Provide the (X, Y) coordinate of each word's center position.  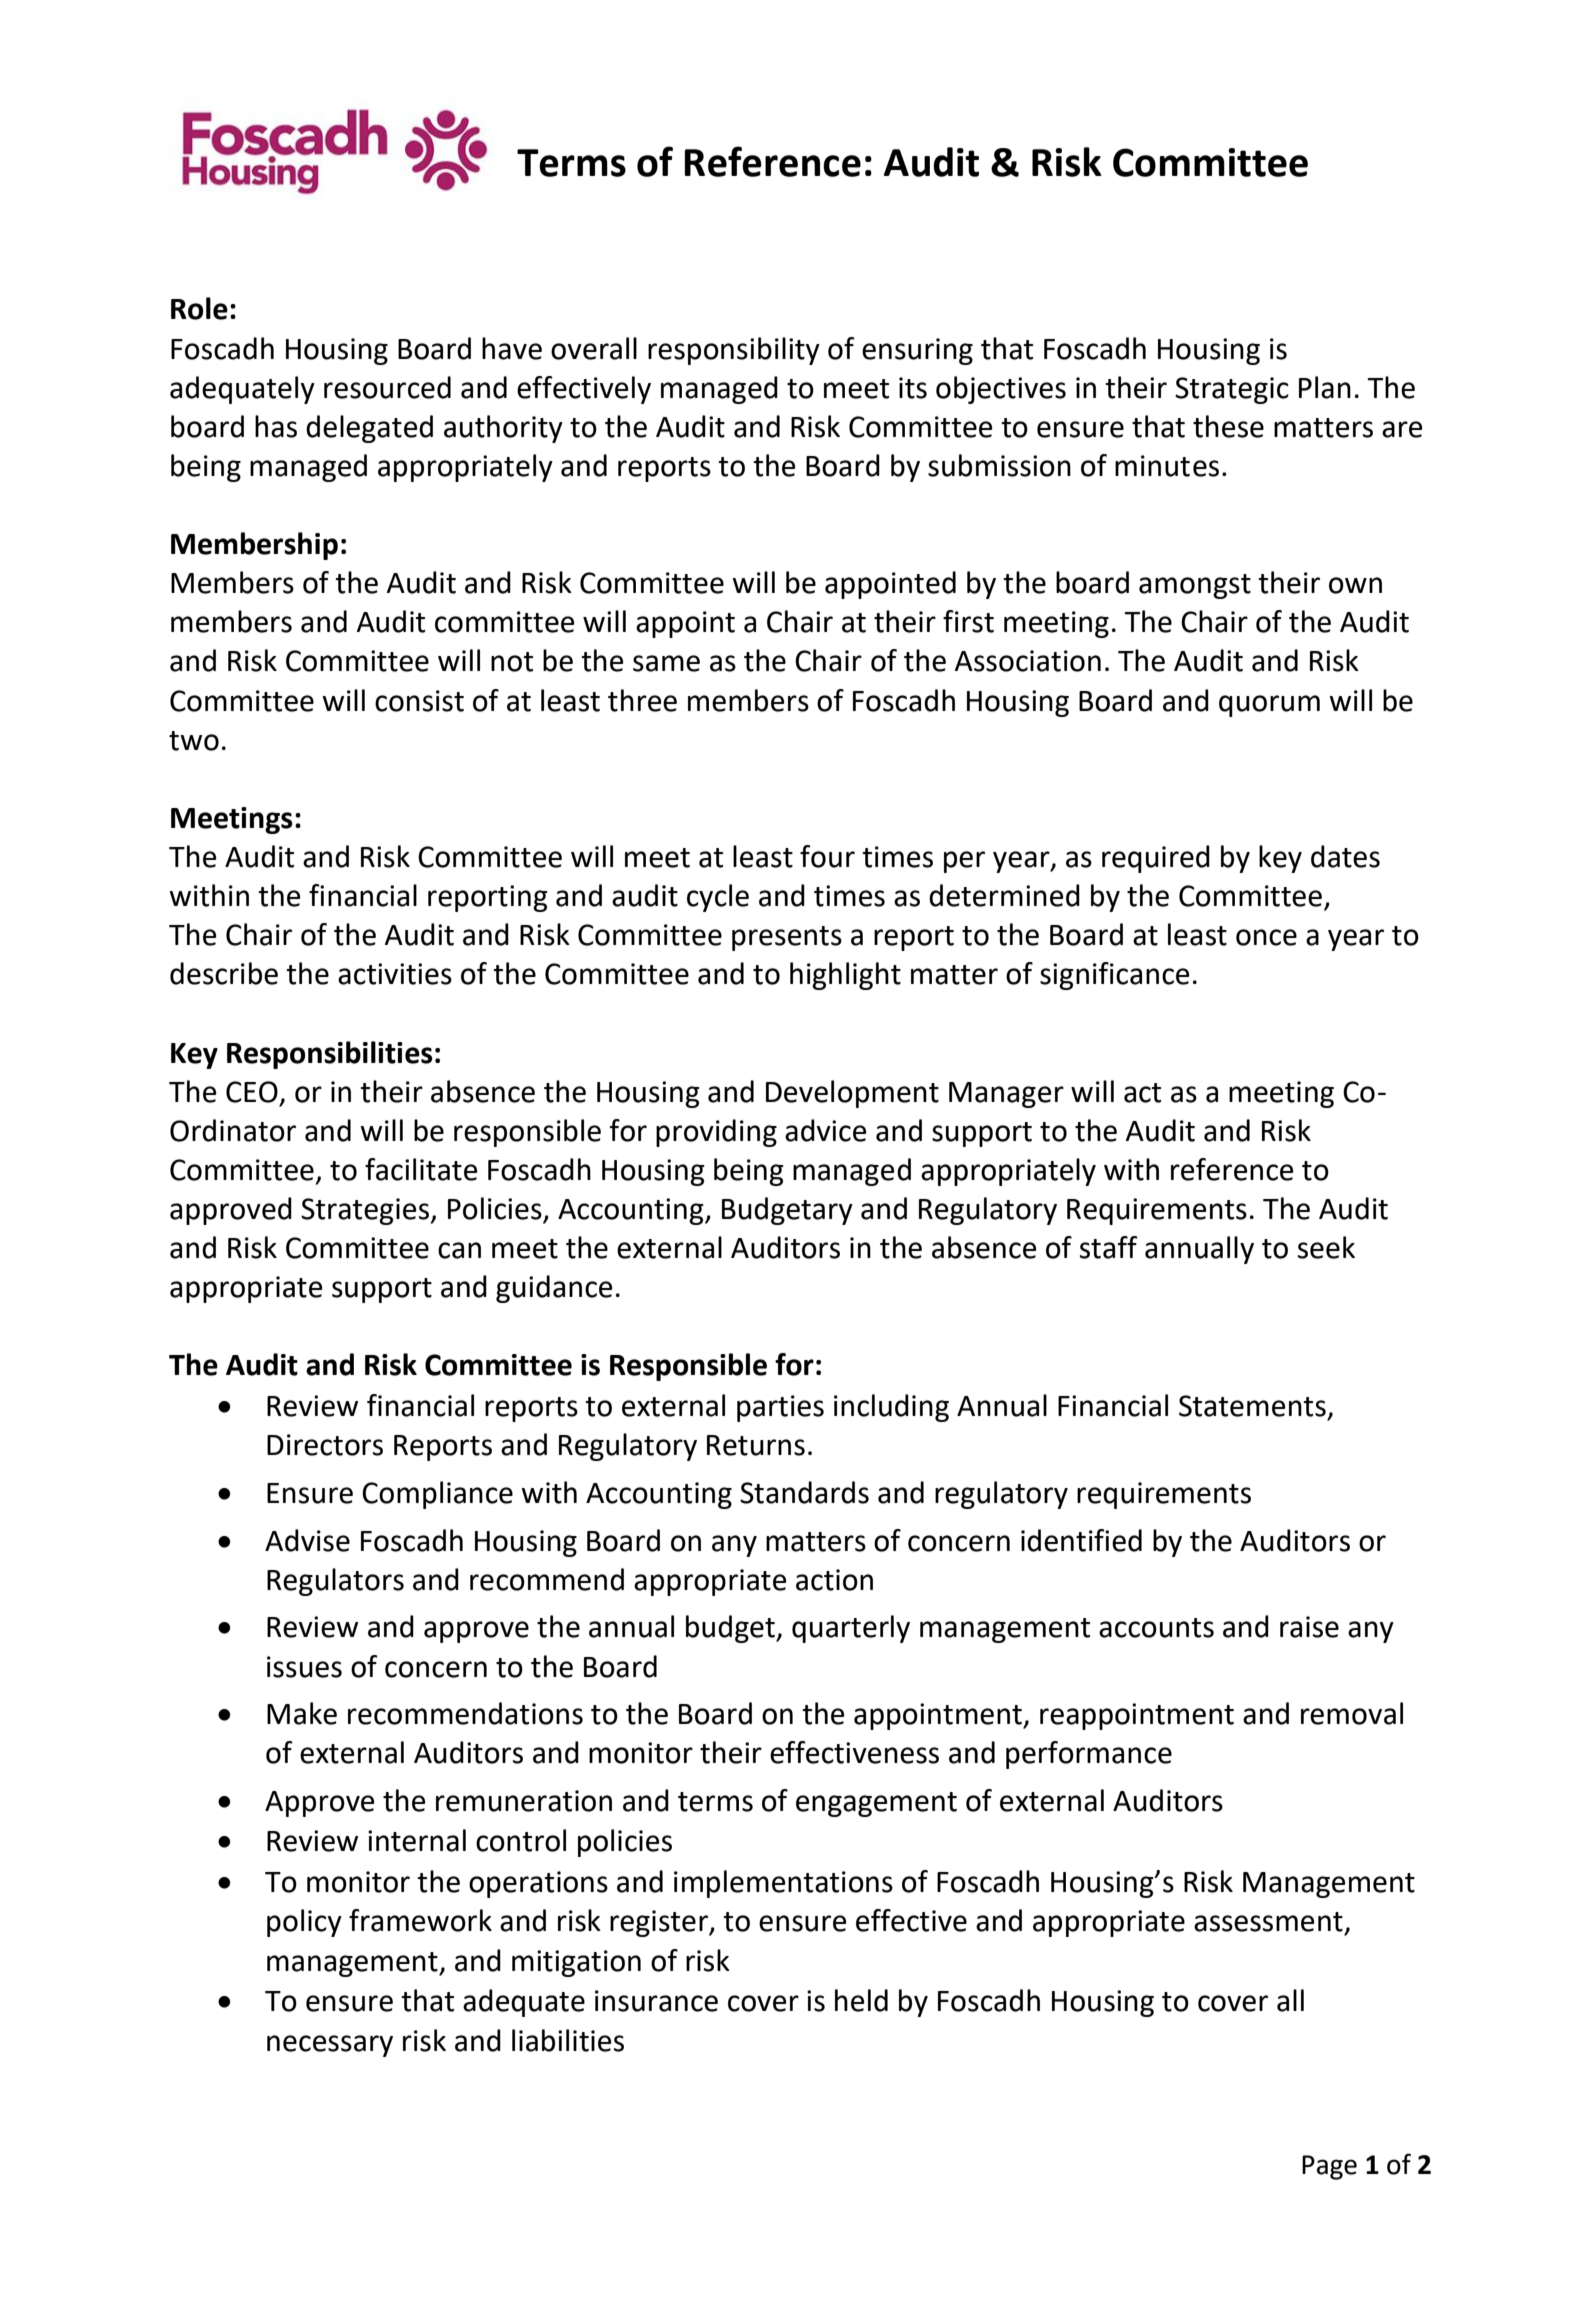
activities (395, 974)
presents (787, 938)
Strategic (1232, 390)
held (861, 2000)
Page (1329, 2167)
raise (1309, 1627)
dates (1345, 856)
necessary (330, 2046)
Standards (804, 1492)
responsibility (734, 351)
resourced (387, 387)
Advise (307, 1540)
